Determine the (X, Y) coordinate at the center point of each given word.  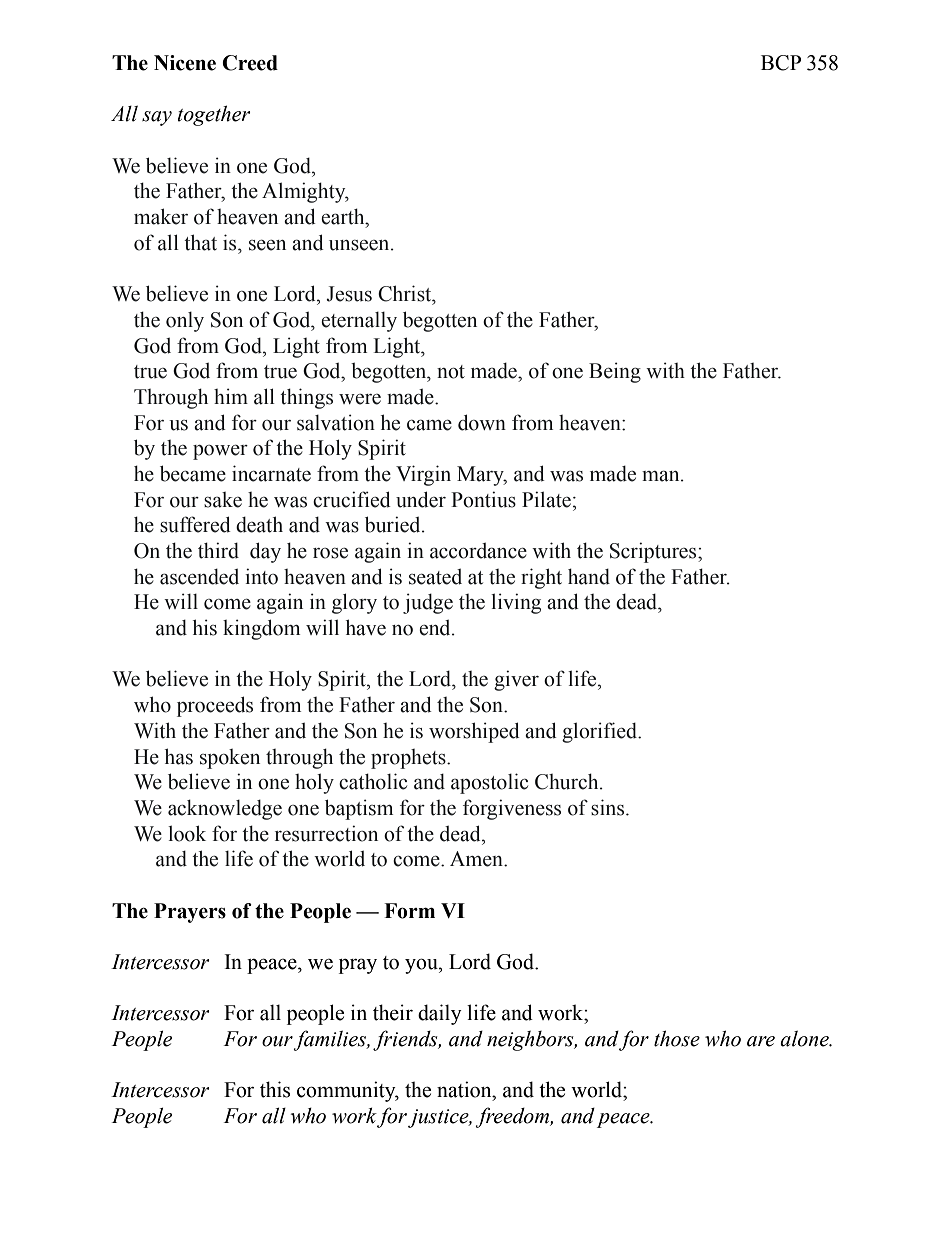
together (214, 115)
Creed (250, 63)
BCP (781, 63)
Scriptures (654, 552)
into (261, 576)
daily (440, 1014)
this (275, 1089)
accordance (478, 551)
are (761, 1041)
